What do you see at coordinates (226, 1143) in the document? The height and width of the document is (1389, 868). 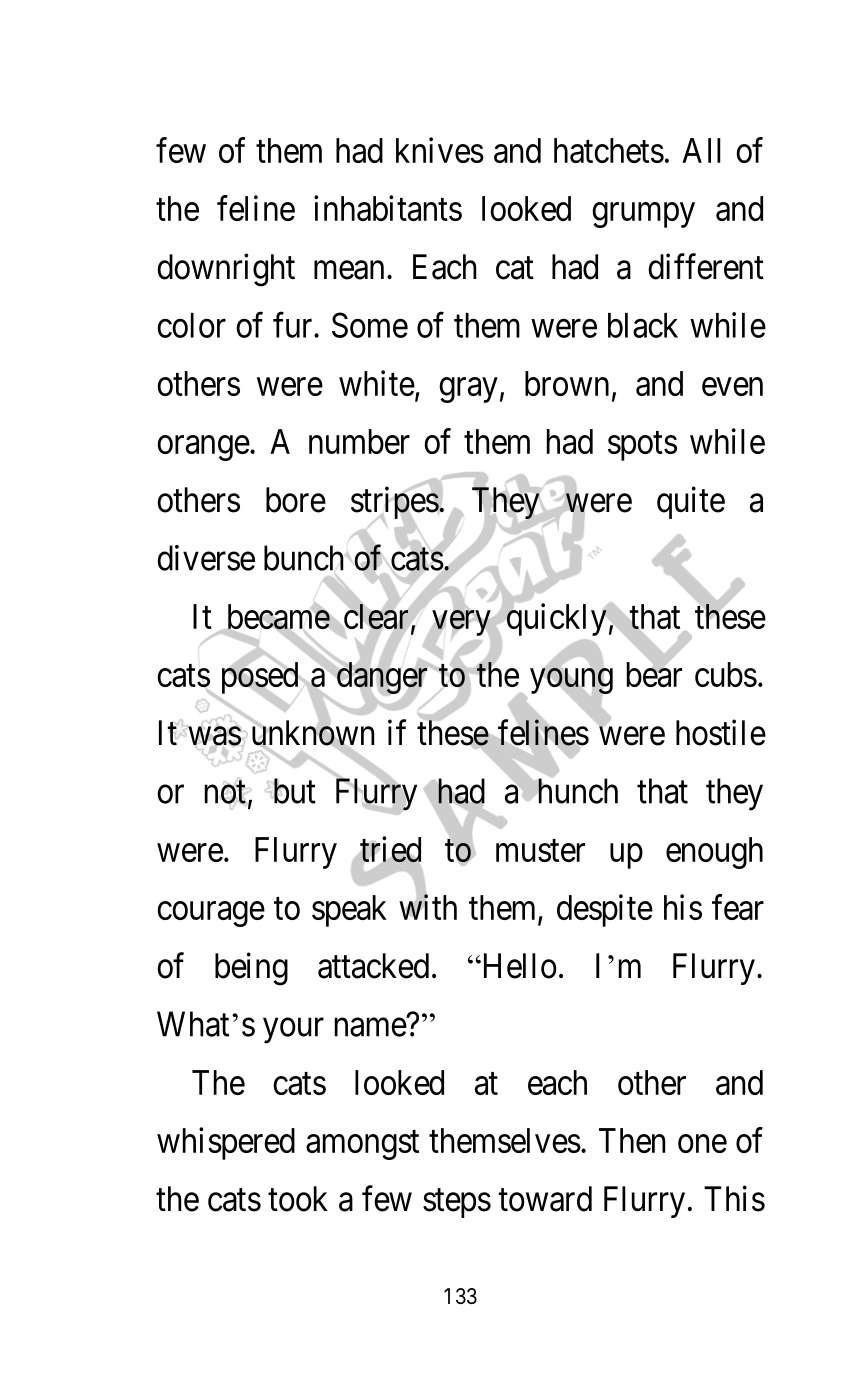 I see `whispered` at bounding box center [226, 1143].
